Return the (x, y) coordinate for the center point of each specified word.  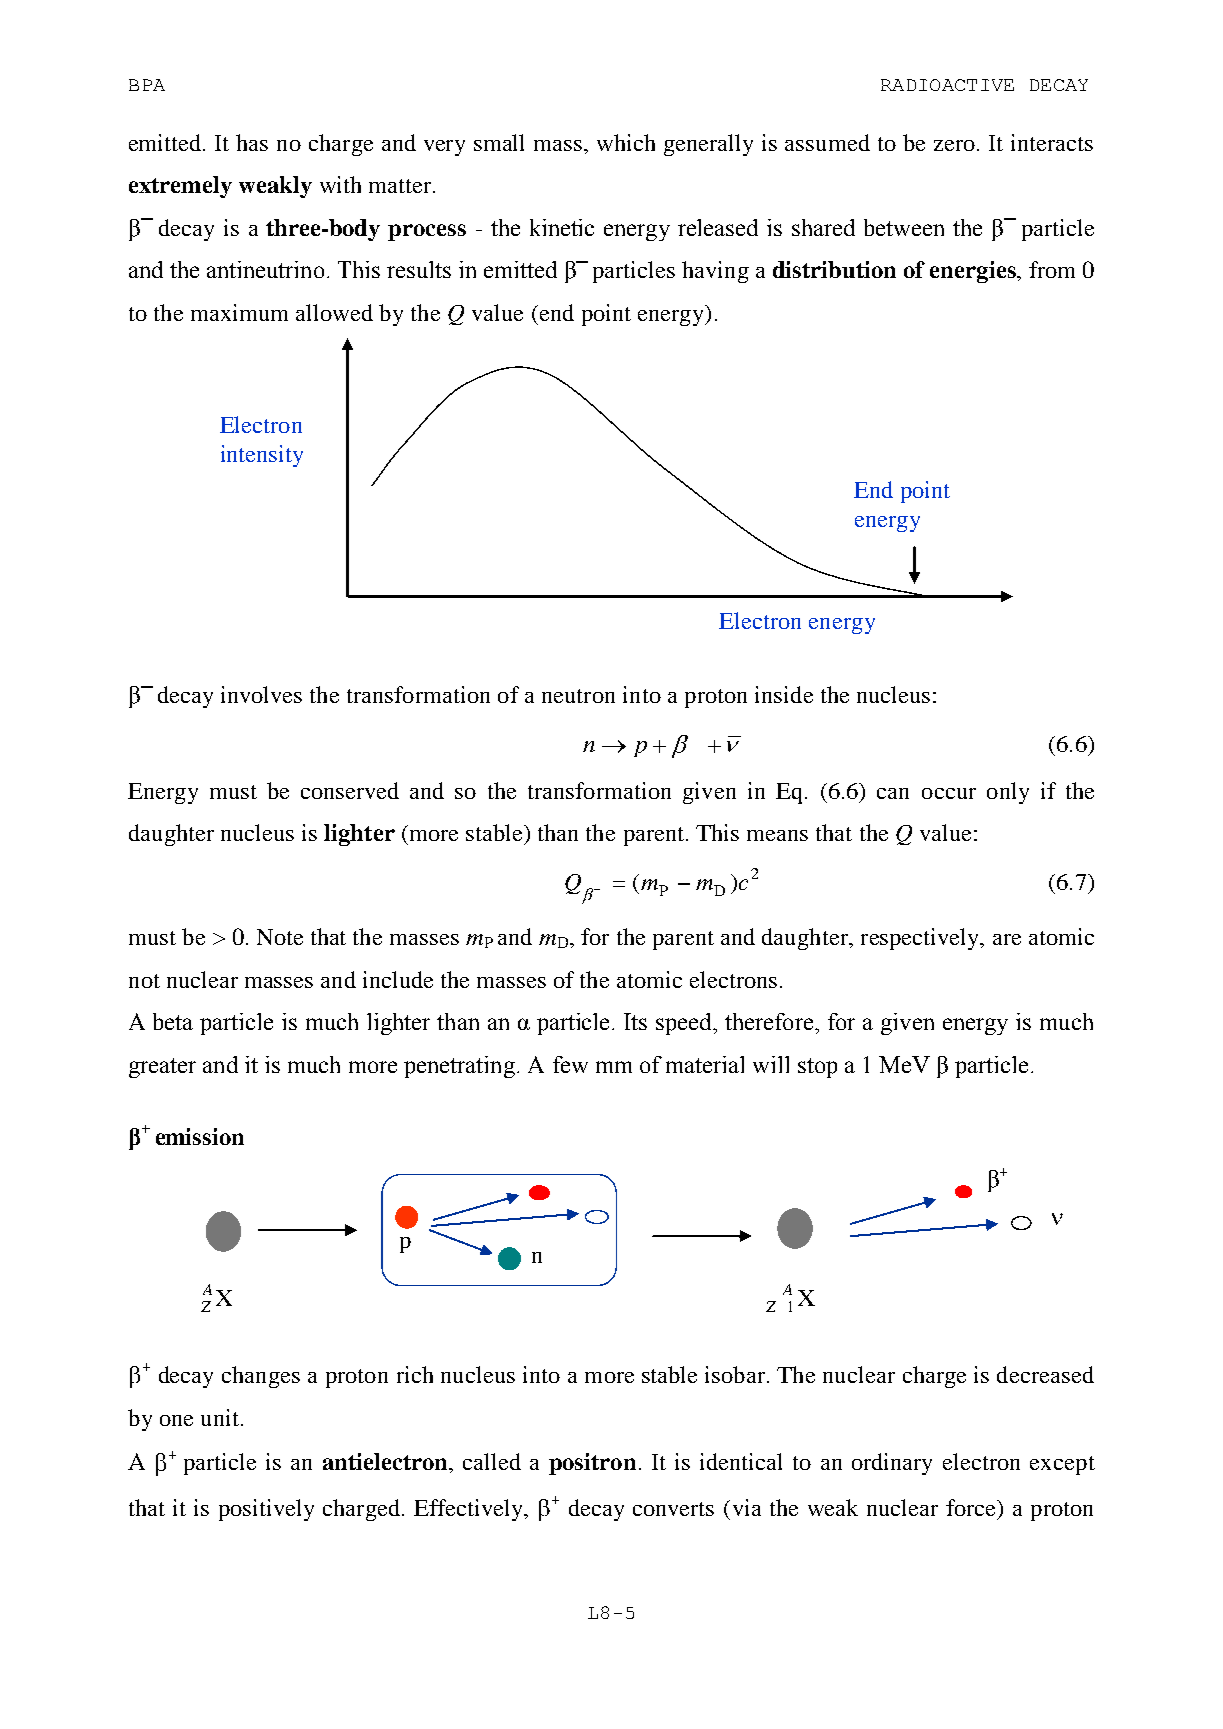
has (252, 142)
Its (635, 1021)
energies (974, 272)
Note (280, 937)
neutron (578, 696)
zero (956, 145)
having (715, 272)
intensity (262, 456)
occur (949, 793)
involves (261, 694)
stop (817, 1068)
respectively (921, 939)
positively (266, 1510)
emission (200, 1136)
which (626, 142)
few (570, 1064)
